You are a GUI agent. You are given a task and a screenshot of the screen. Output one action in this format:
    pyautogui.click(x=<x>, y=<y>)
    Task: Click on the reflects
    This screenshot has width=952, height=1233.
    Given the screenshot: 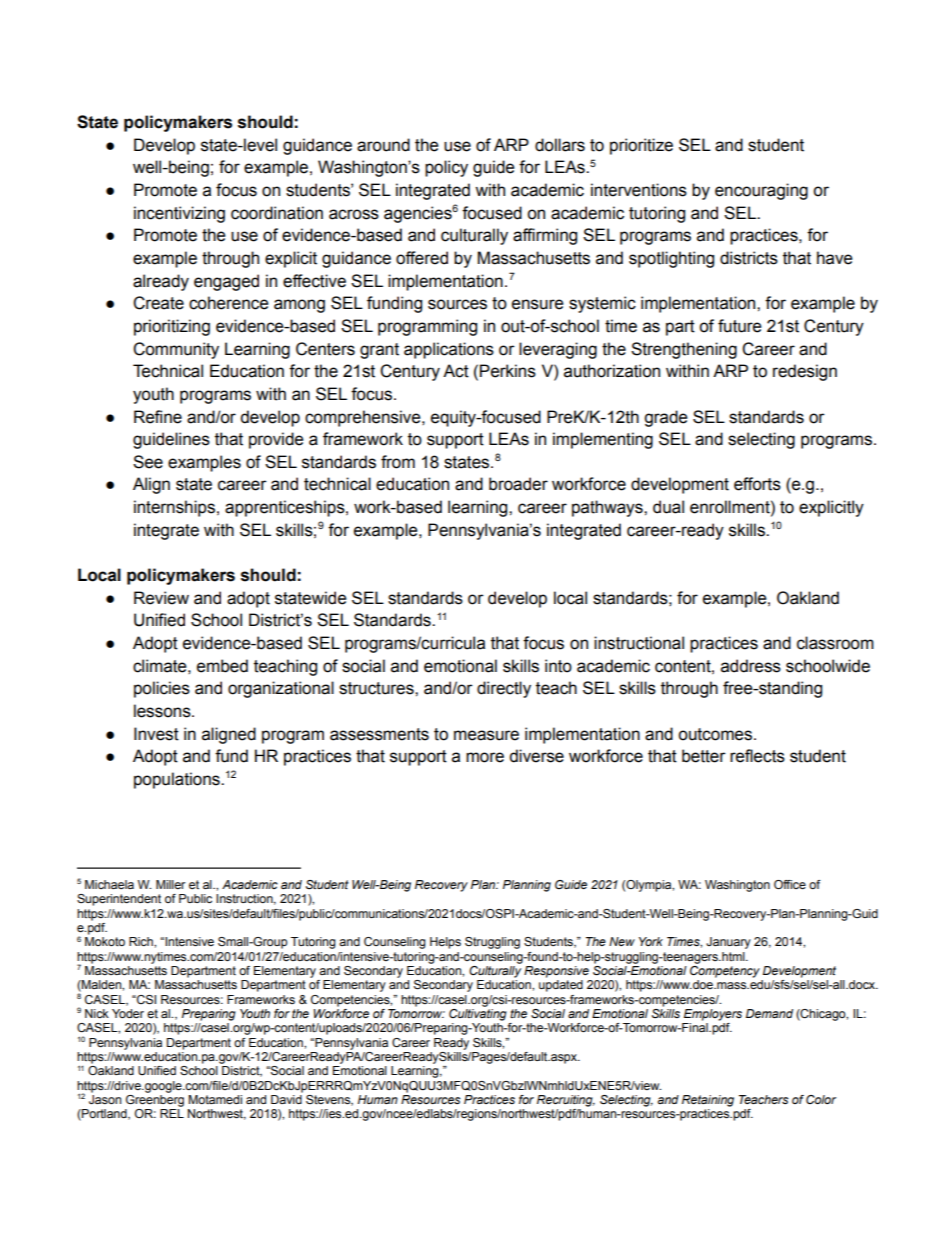 What is the action you would take?
    pyautogui.click(x=757, y=756)
